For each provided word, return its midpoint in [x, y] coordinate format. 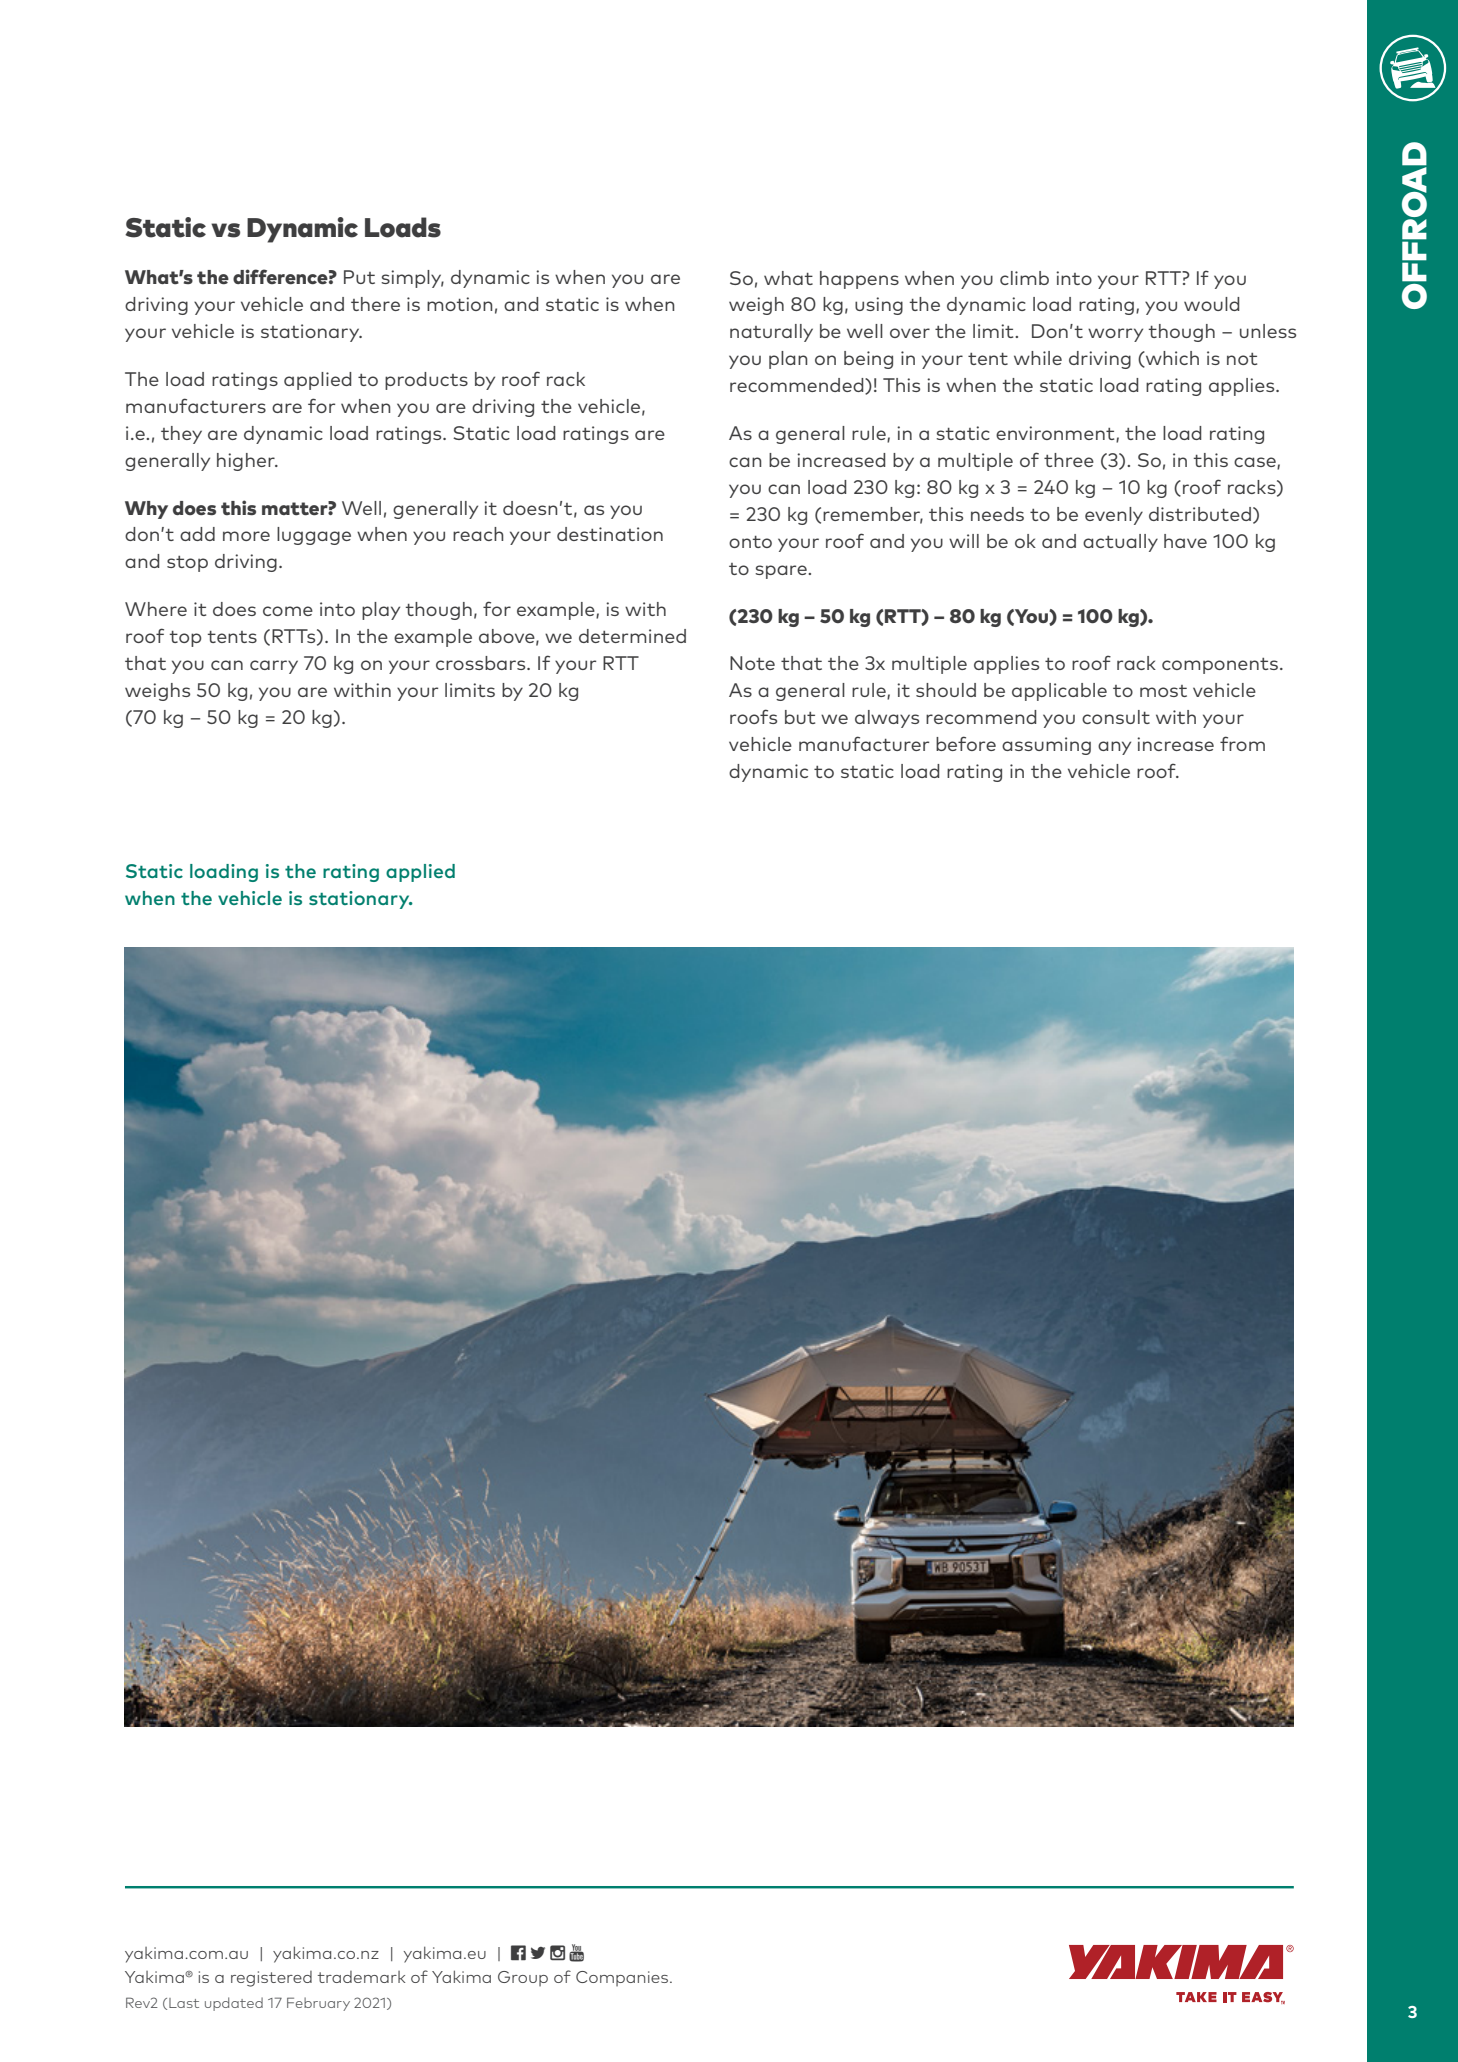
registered [271, 1979]
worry [1115, 335]
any [1114, 748]
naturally [771, 333]
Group [523, 1978]
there [375, 304]
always [887, 719]
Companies [623, 1978]
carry [274, 667]
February [318, 2004]
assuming [1046, 746]
